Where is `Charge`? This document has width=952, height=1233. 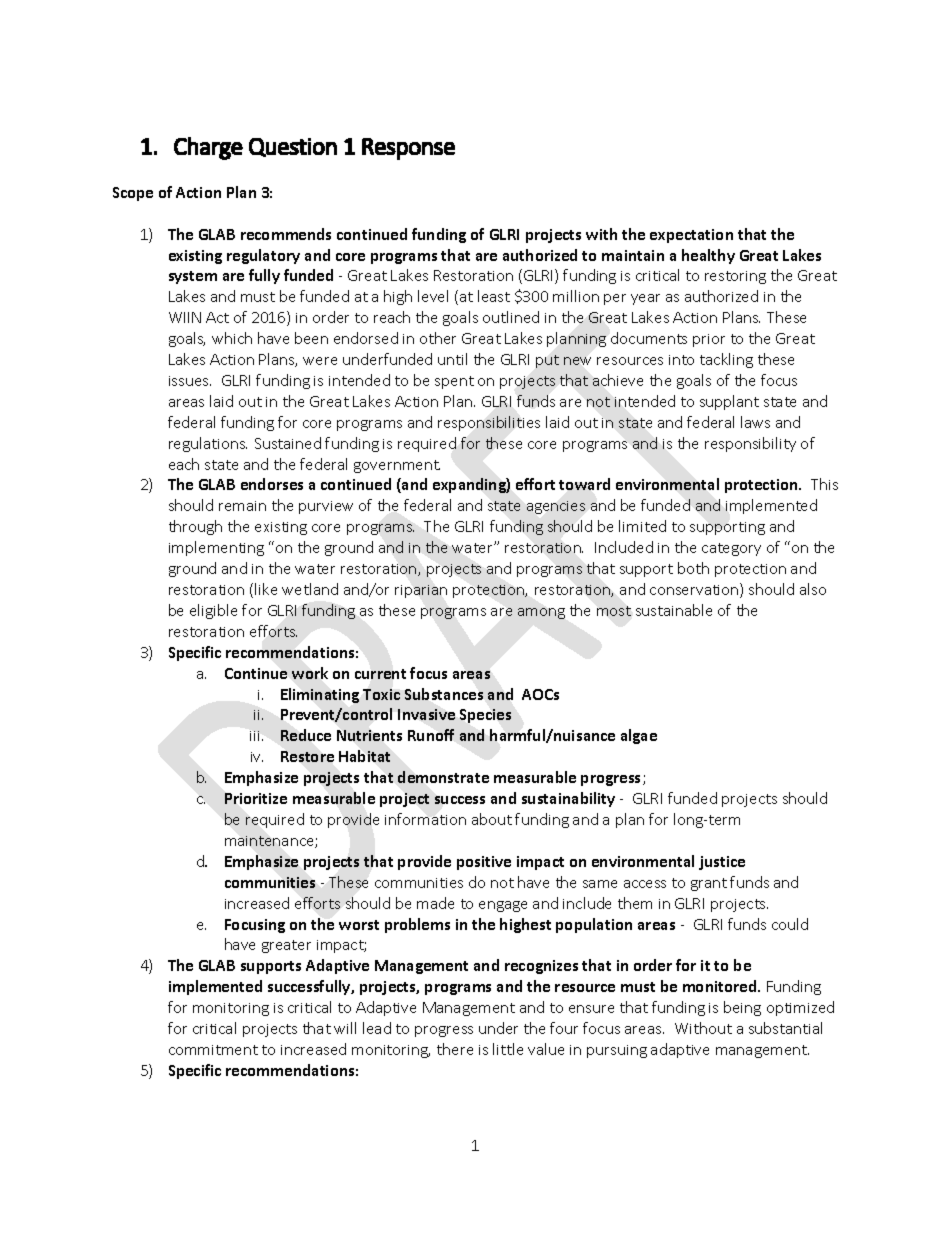
Charge is located at coordinates (208, 148).
